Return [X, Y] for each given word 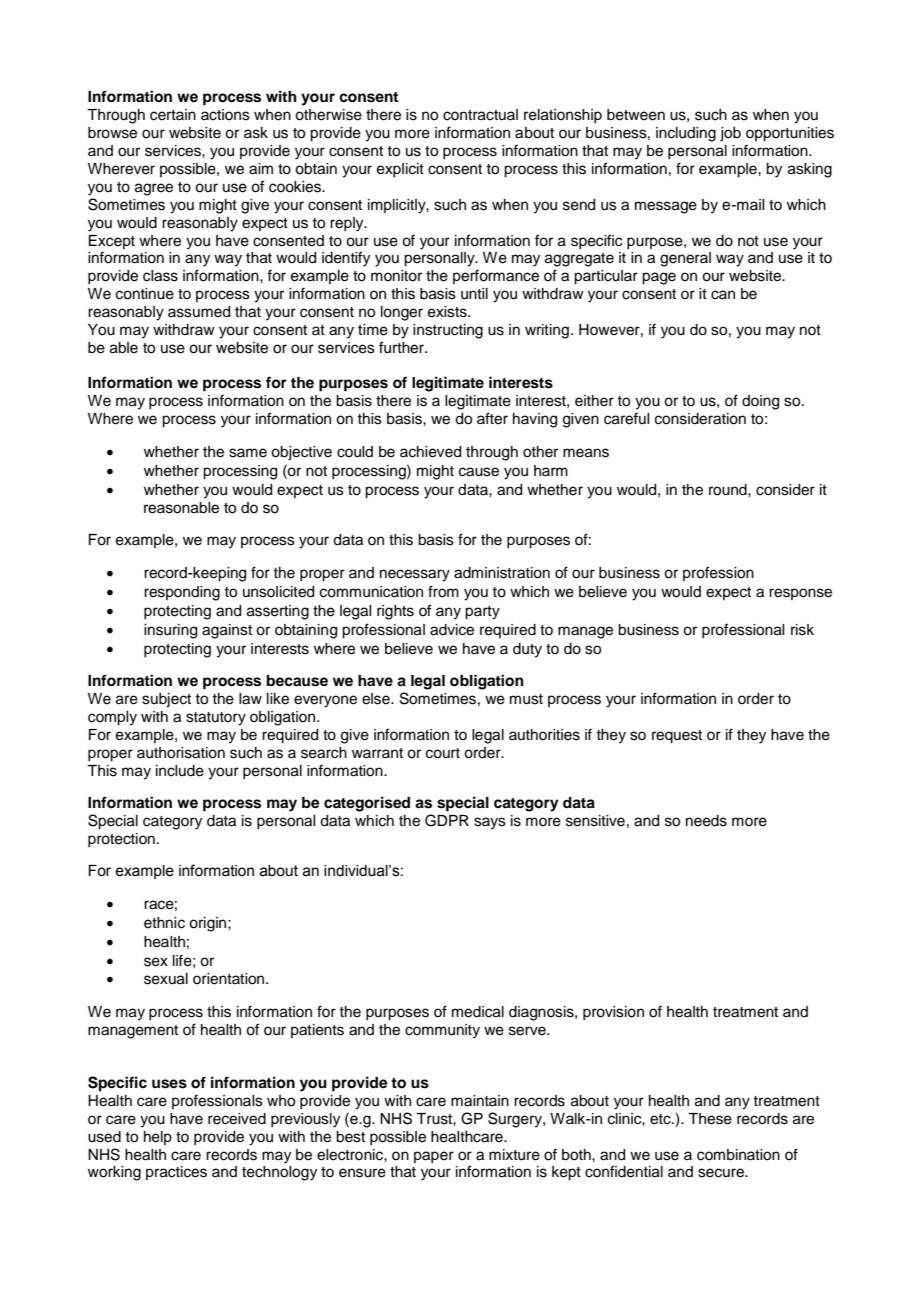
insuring [170, 631]
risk [802, 630]
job [730, 134]
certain [173, 115]
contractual [480, 115]
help [158, 1138]
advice [452, 630]
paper [434, 1157]
